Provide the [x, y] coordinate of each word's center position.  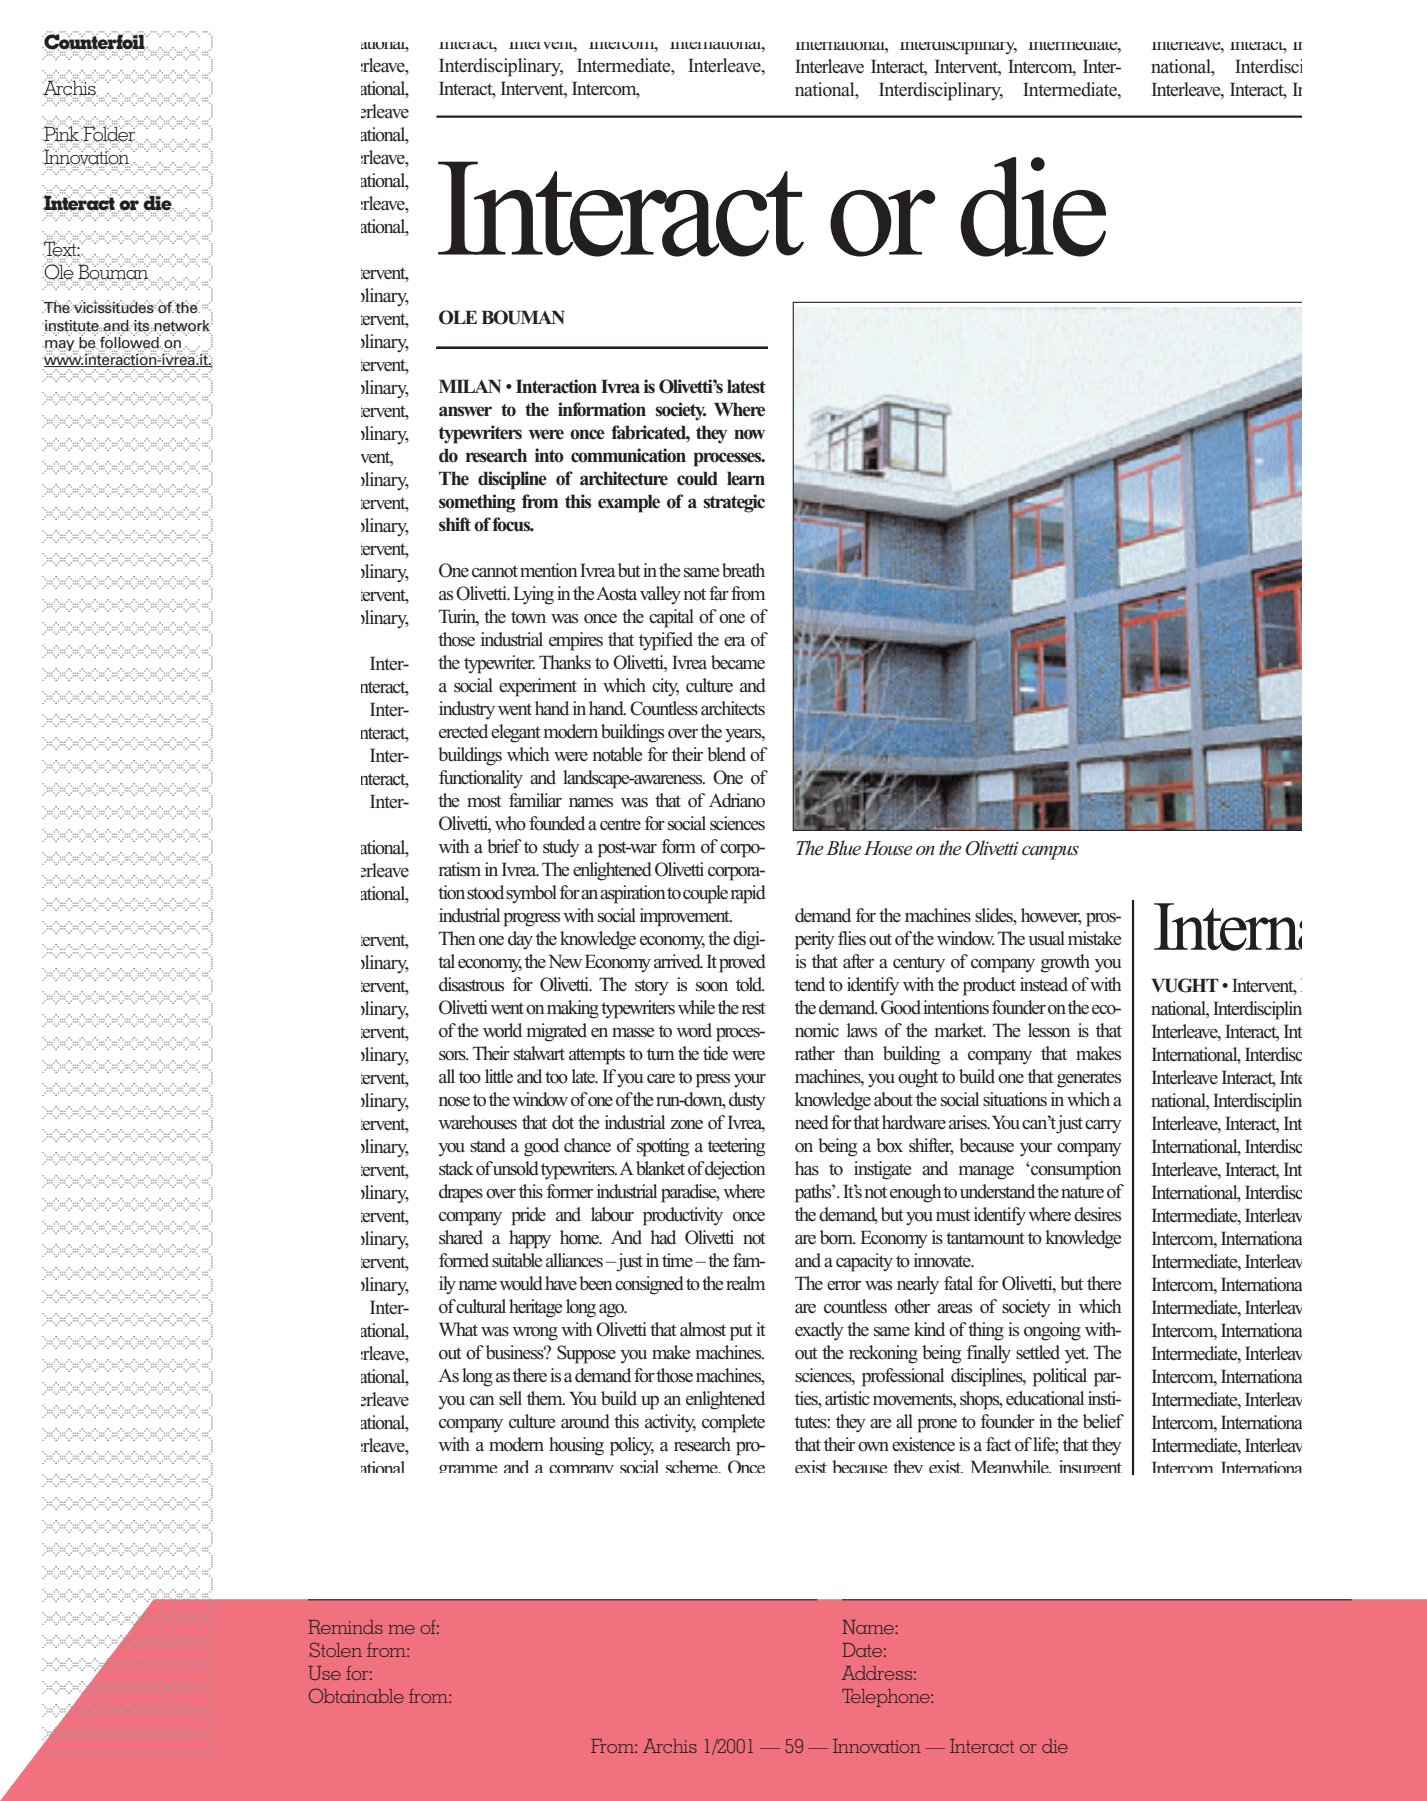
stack [456, 1168]
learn [746, 478]
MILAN [470, 386]
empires [576, 641]
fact [999, 1444]
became [738, 662]
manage [986, 1173]
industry [467, 710]
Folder [109, 133]
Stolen [336, 1649]
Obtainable [356, 1695]
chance [587, 1145]
